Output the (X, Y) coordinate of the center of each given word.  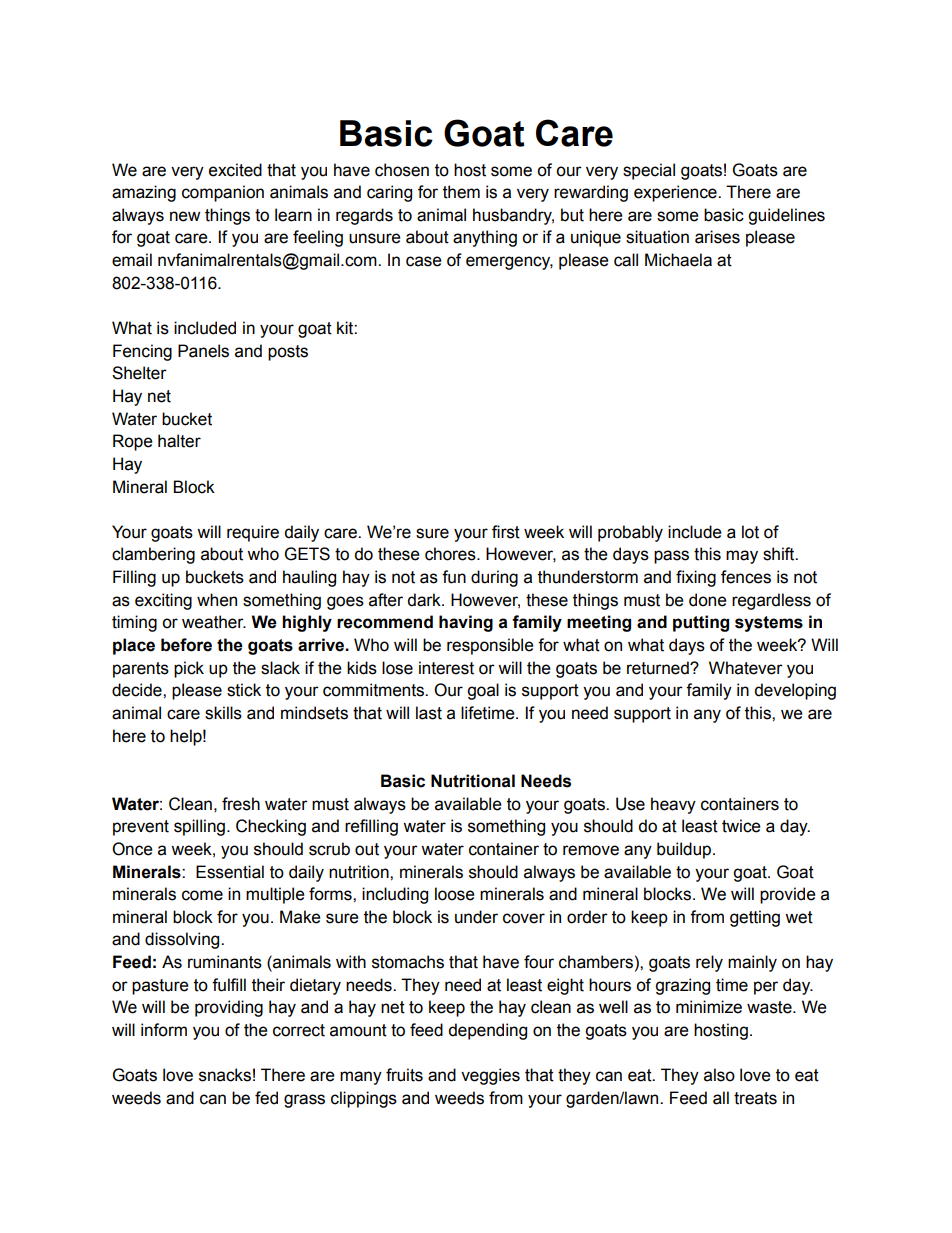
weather (214, 622)
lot (750, 532)
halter (179, 441)
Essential (230, 872)
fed (266, 1098)
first (506, 532)
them (461, 192)
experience (676, 193)
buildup (685, 850)
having (466, 623)
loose (455, 894)
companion (223, 193)
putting (701, 623)
